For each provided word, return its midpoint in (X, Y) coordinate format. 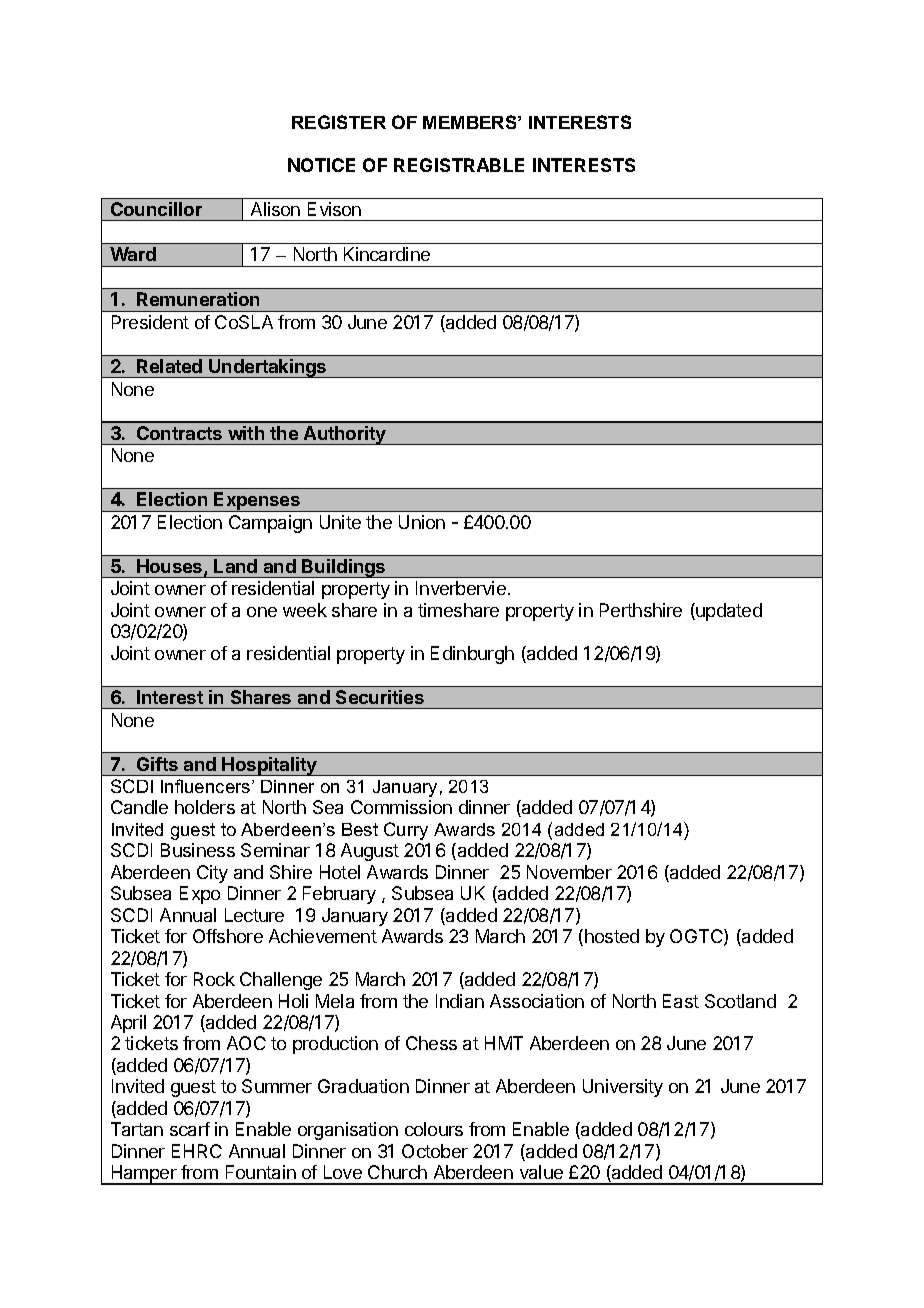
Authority (345, 435)
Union (422, 522)
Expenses (257, 502)
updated (728, 612)
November (569, 872)
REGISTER (339, 122)
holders (205, 807)
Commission (401, 807)
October (435, 1151)
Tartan (137, 1129)
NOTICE (321, 165)
